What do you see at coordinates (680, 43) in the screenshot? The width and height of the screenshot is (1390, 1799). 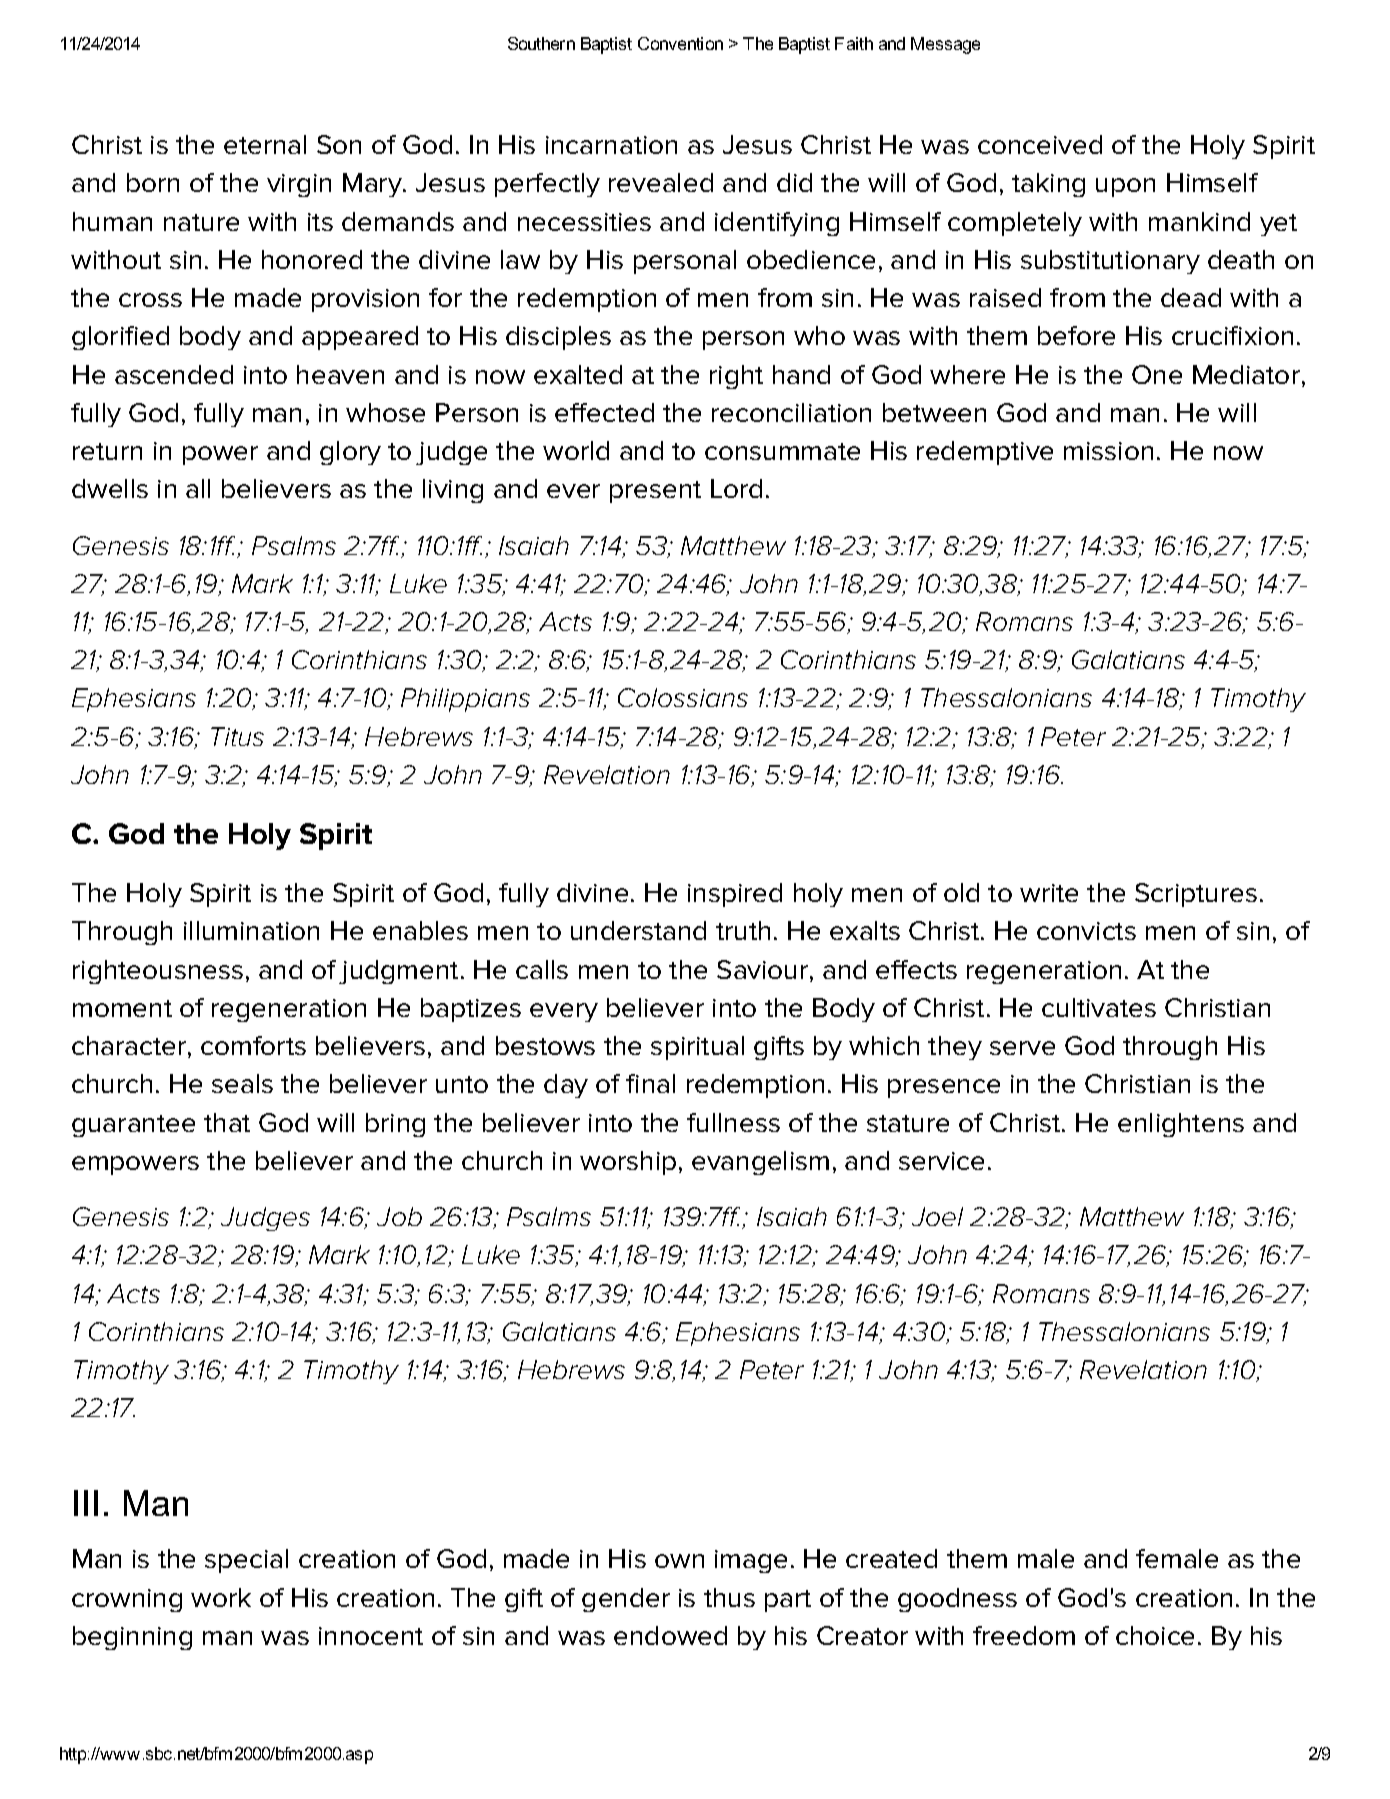 I see `Convention` at bounding box center [680, 43].
